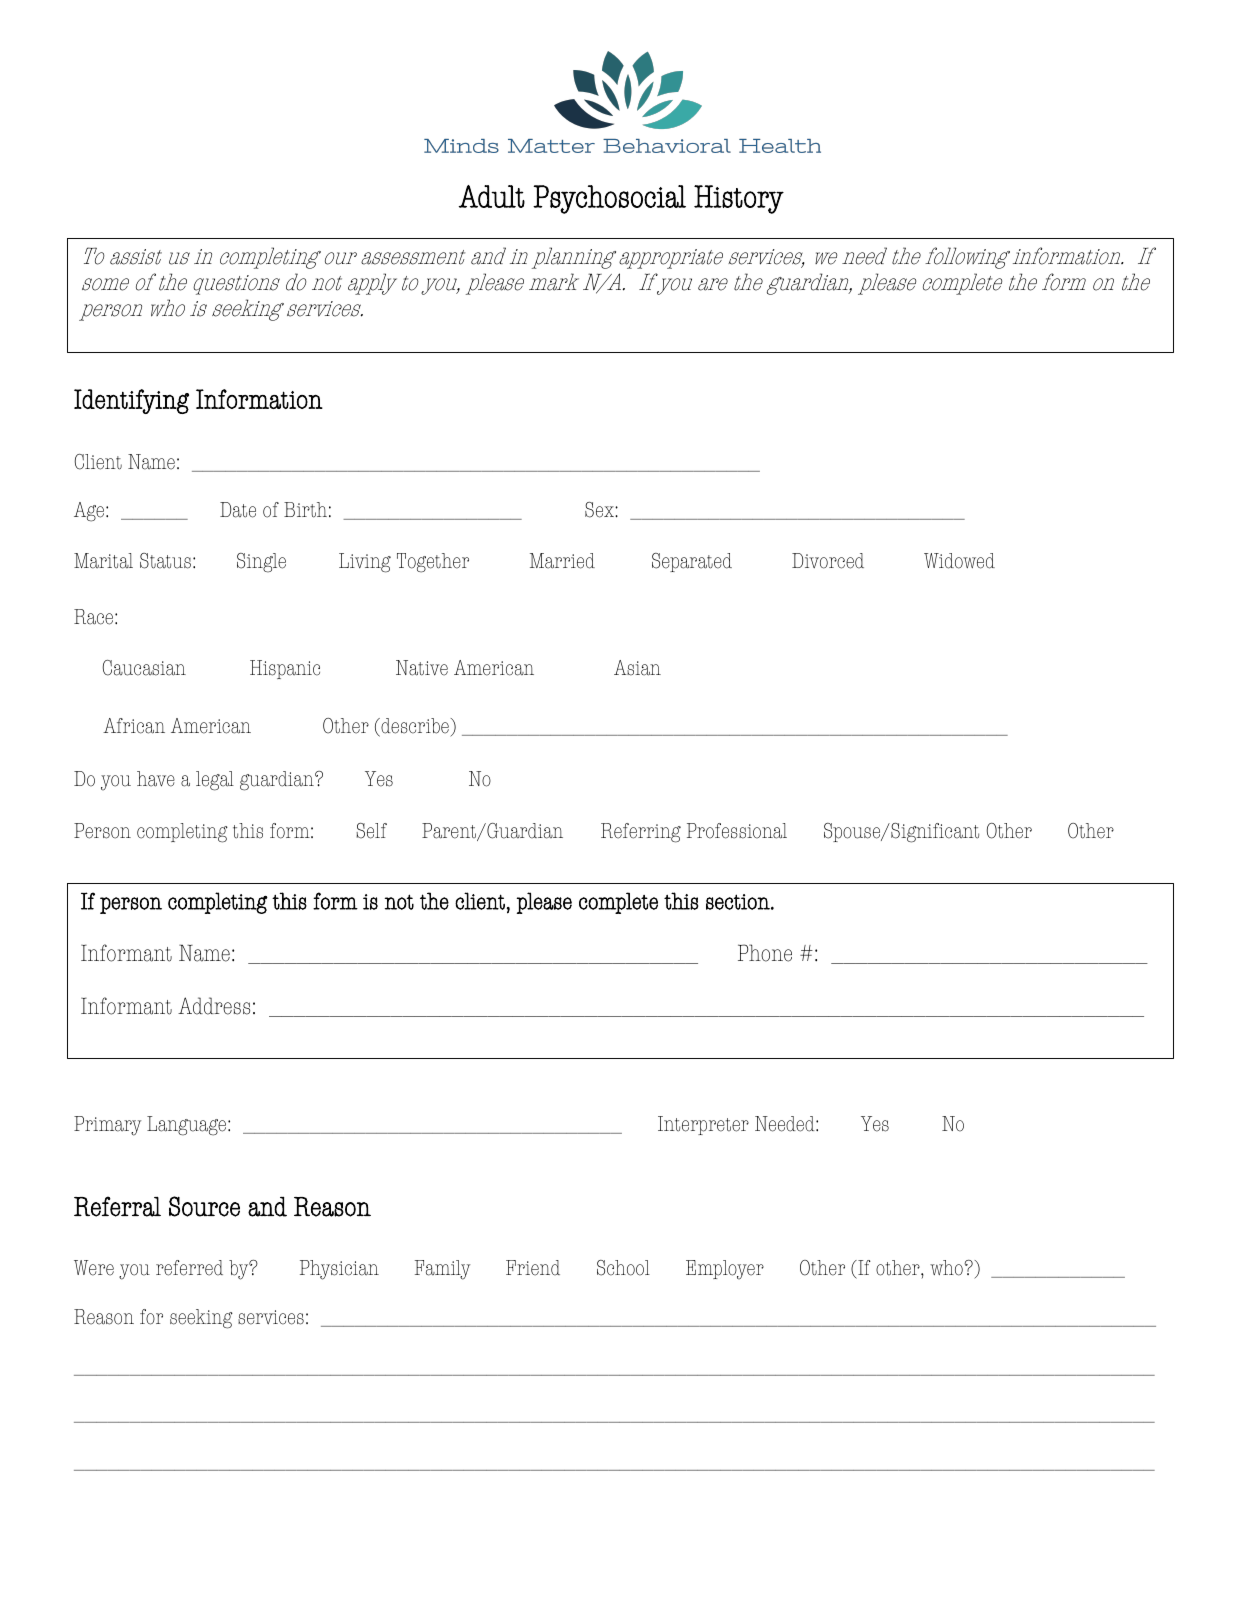  What do you see at coordinates (131, 401) in the page?
I see `Identifying` at bounding box center [131, 401].
